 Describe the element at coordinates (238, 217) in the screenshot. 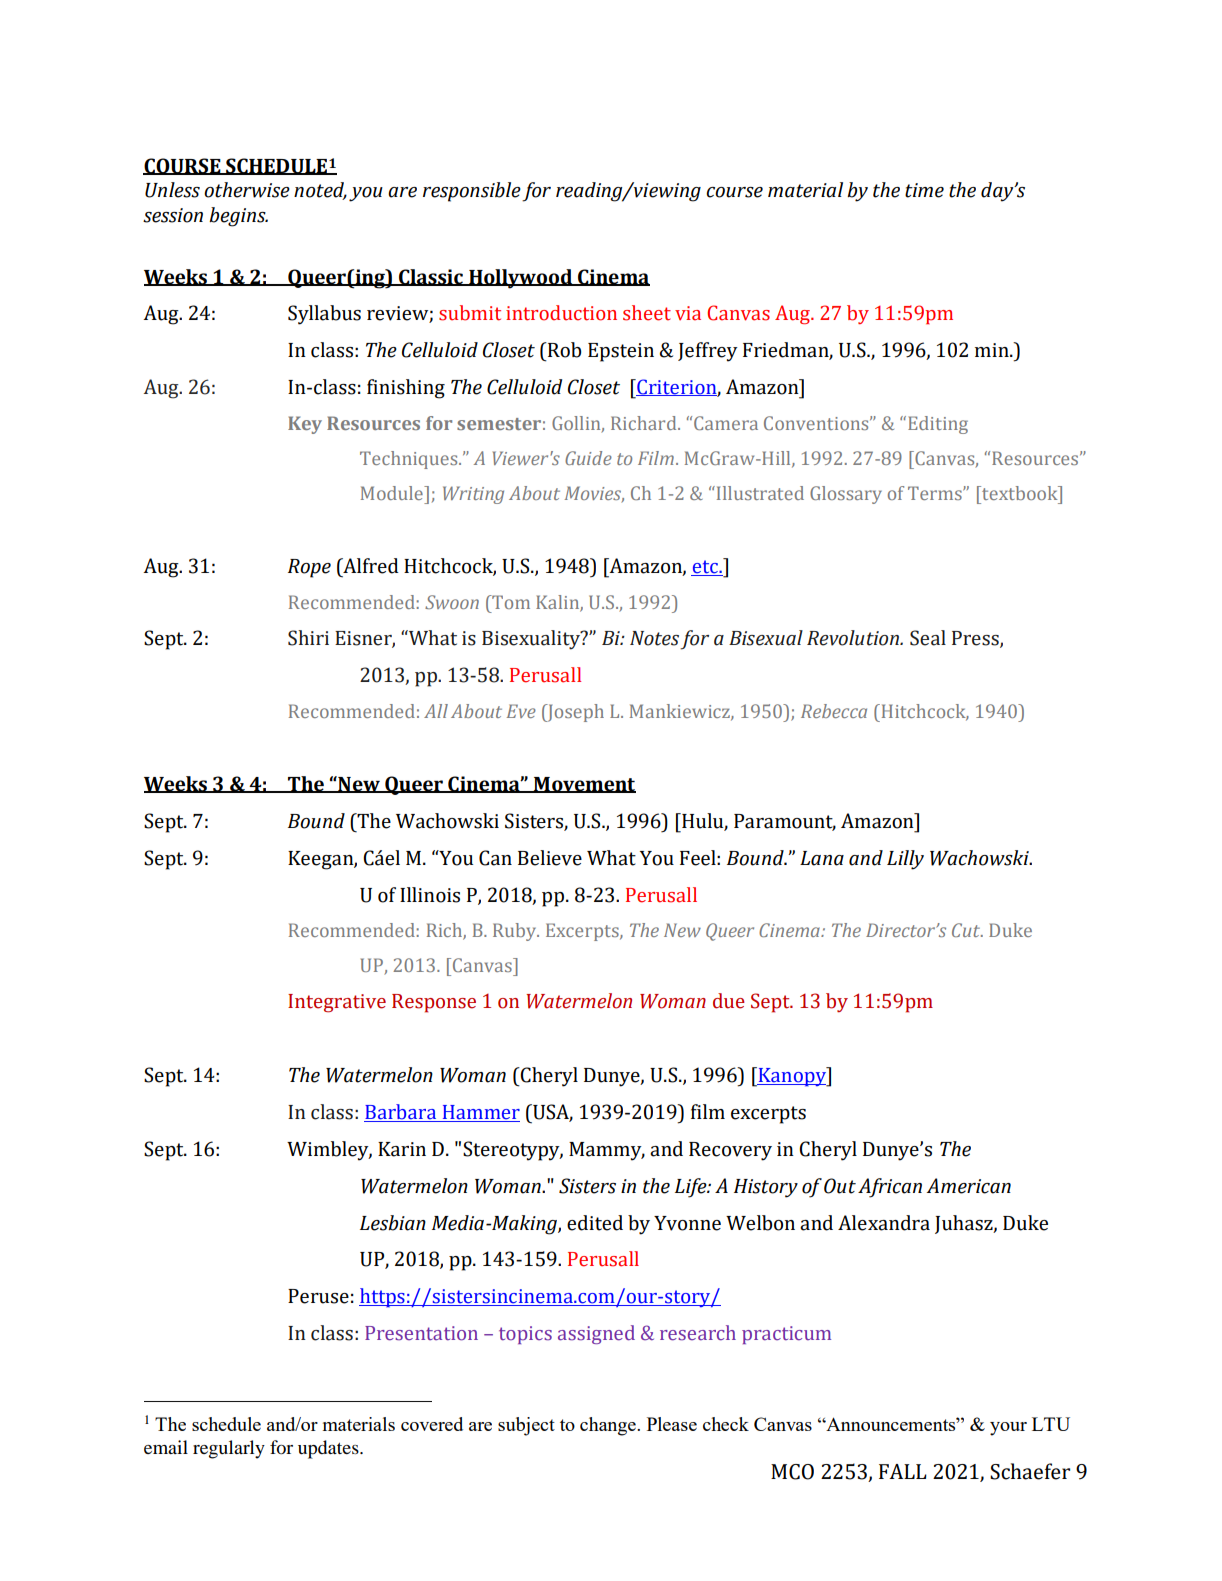

I see `begins` at that location.
